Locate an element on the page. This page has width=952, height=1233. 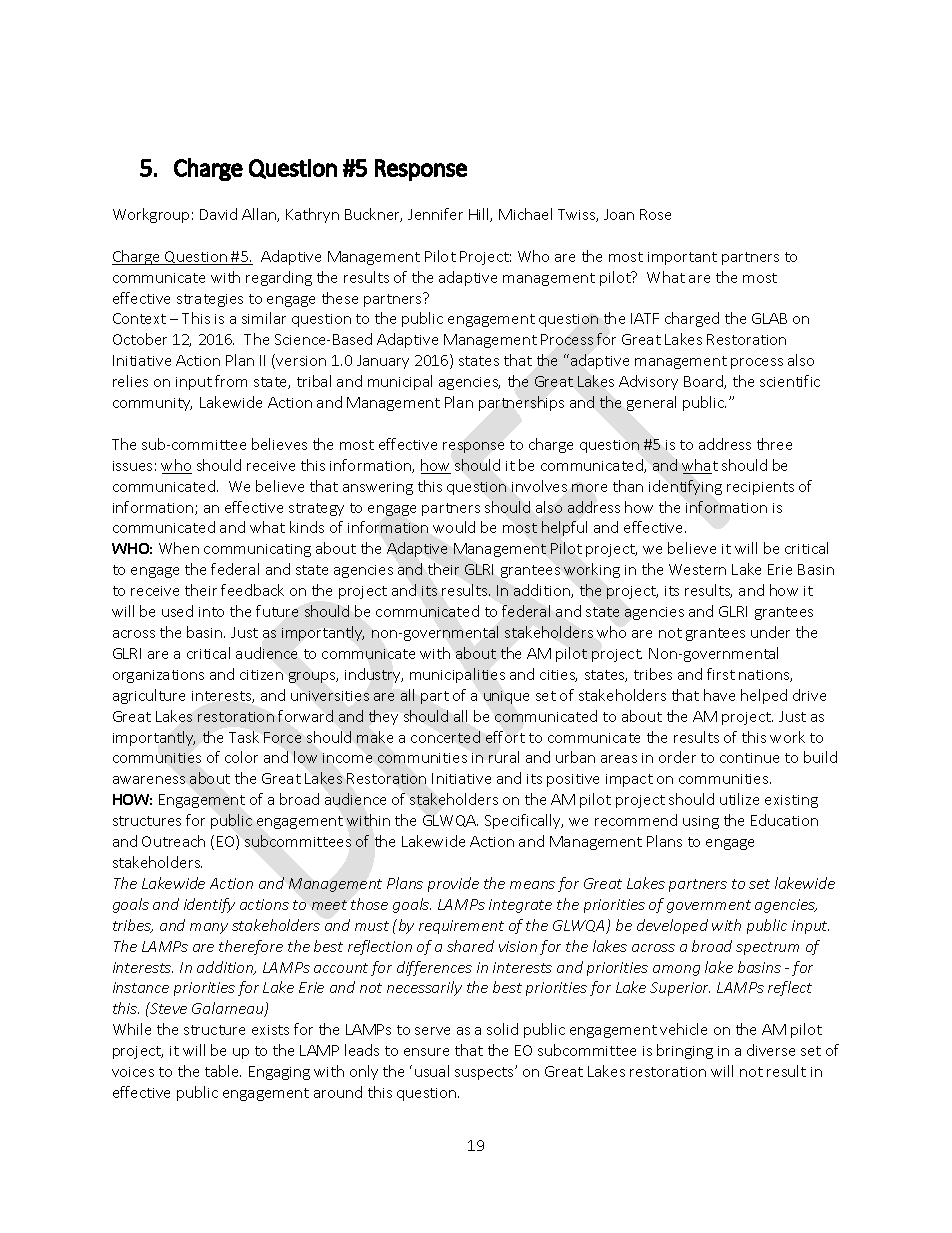
Rose is located at coordinates (655, 214).
